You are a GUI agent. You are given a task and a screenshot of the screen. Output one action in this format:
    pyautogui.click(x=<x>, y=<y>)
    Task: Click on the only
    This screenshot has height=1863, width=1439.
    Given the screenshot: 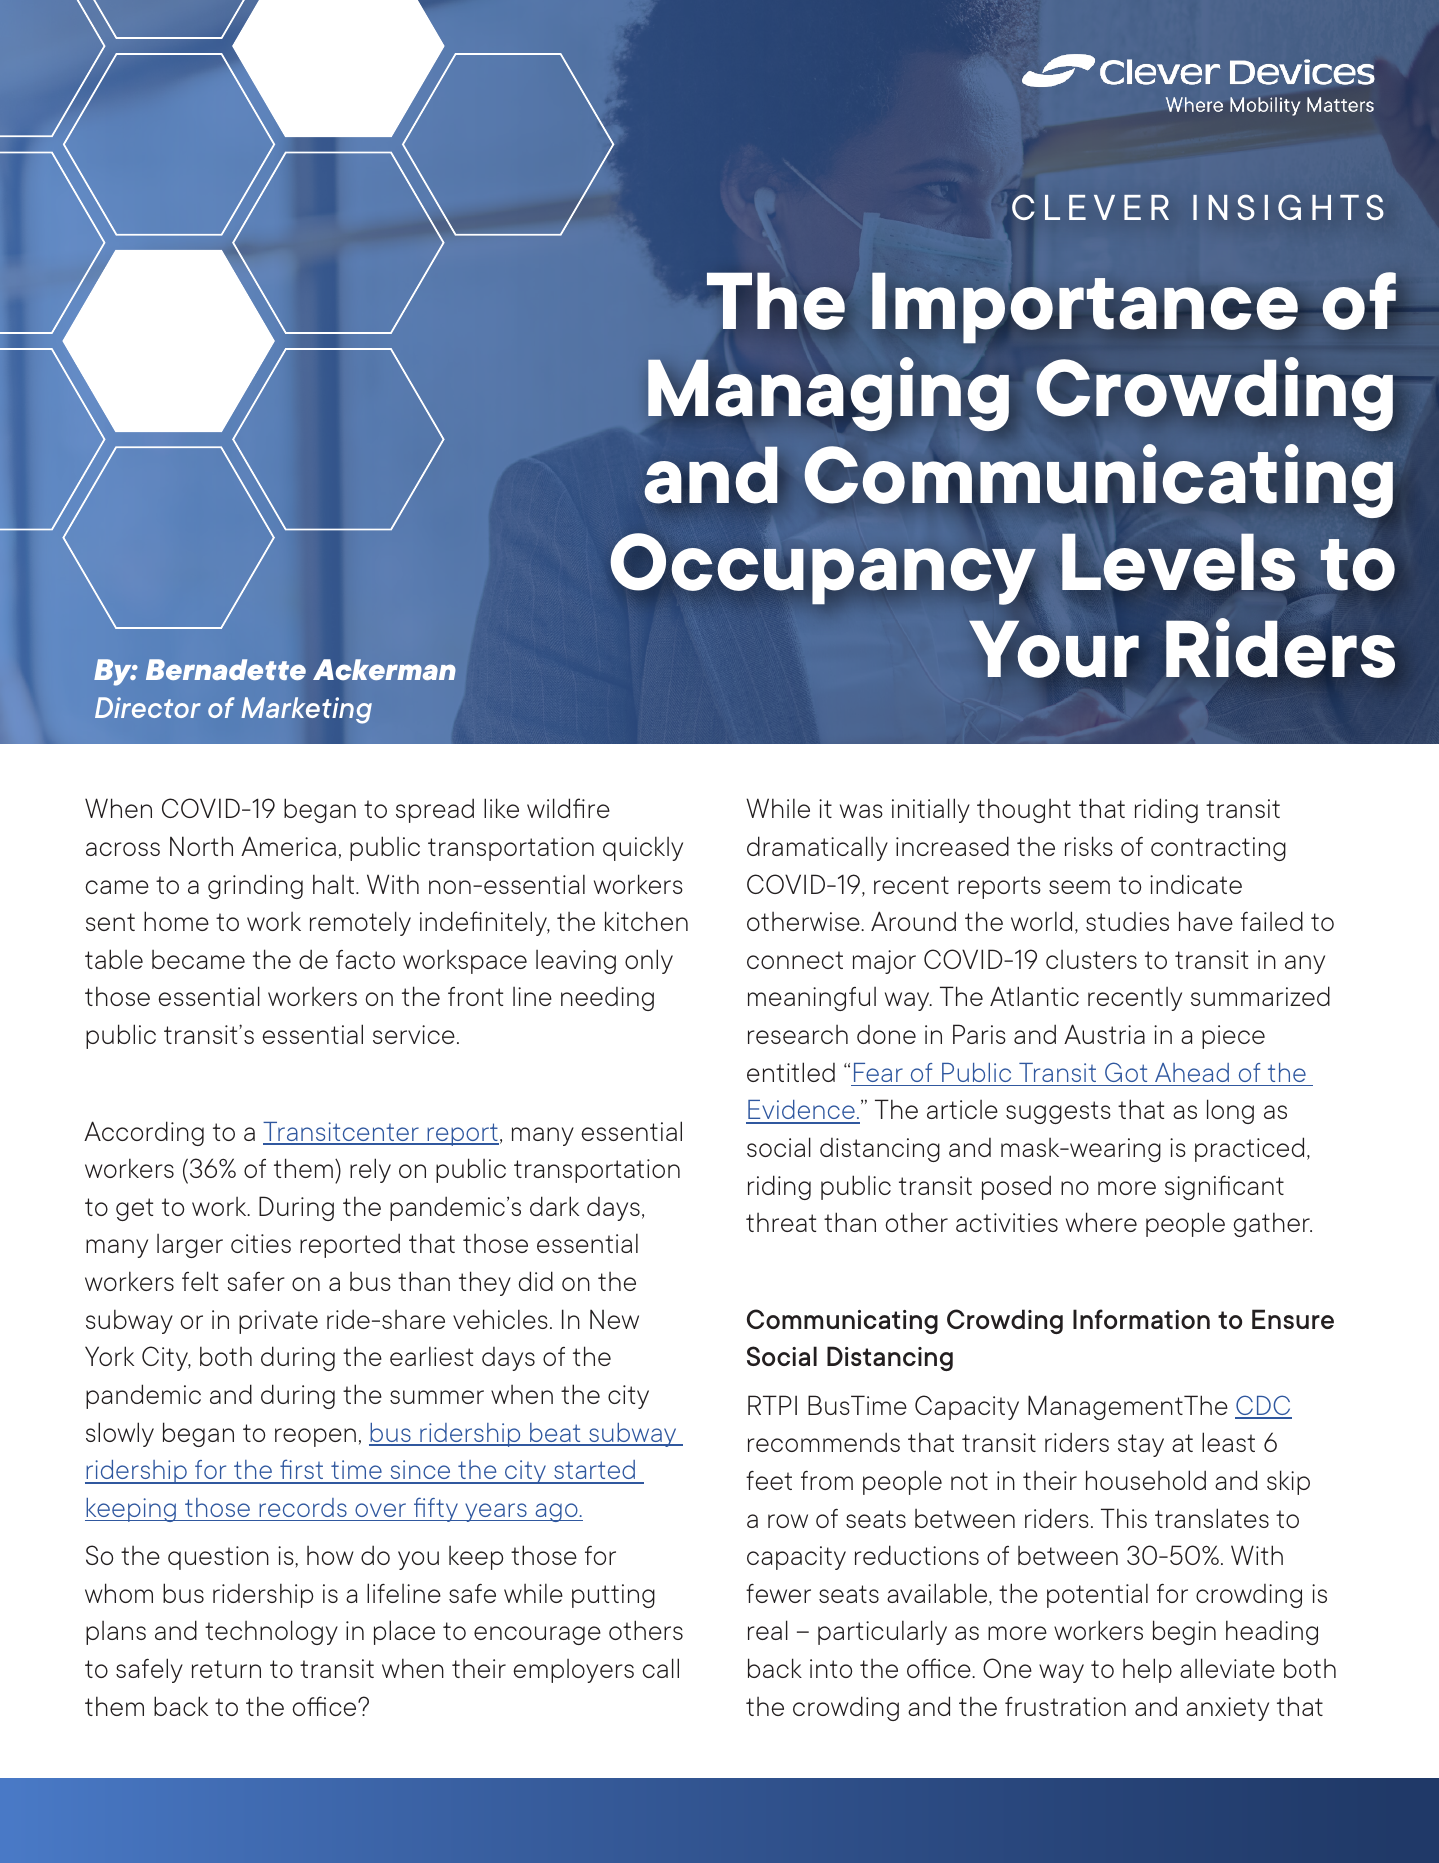 What is the action you would take?
    pyautogui.click(x=649, y=961)
